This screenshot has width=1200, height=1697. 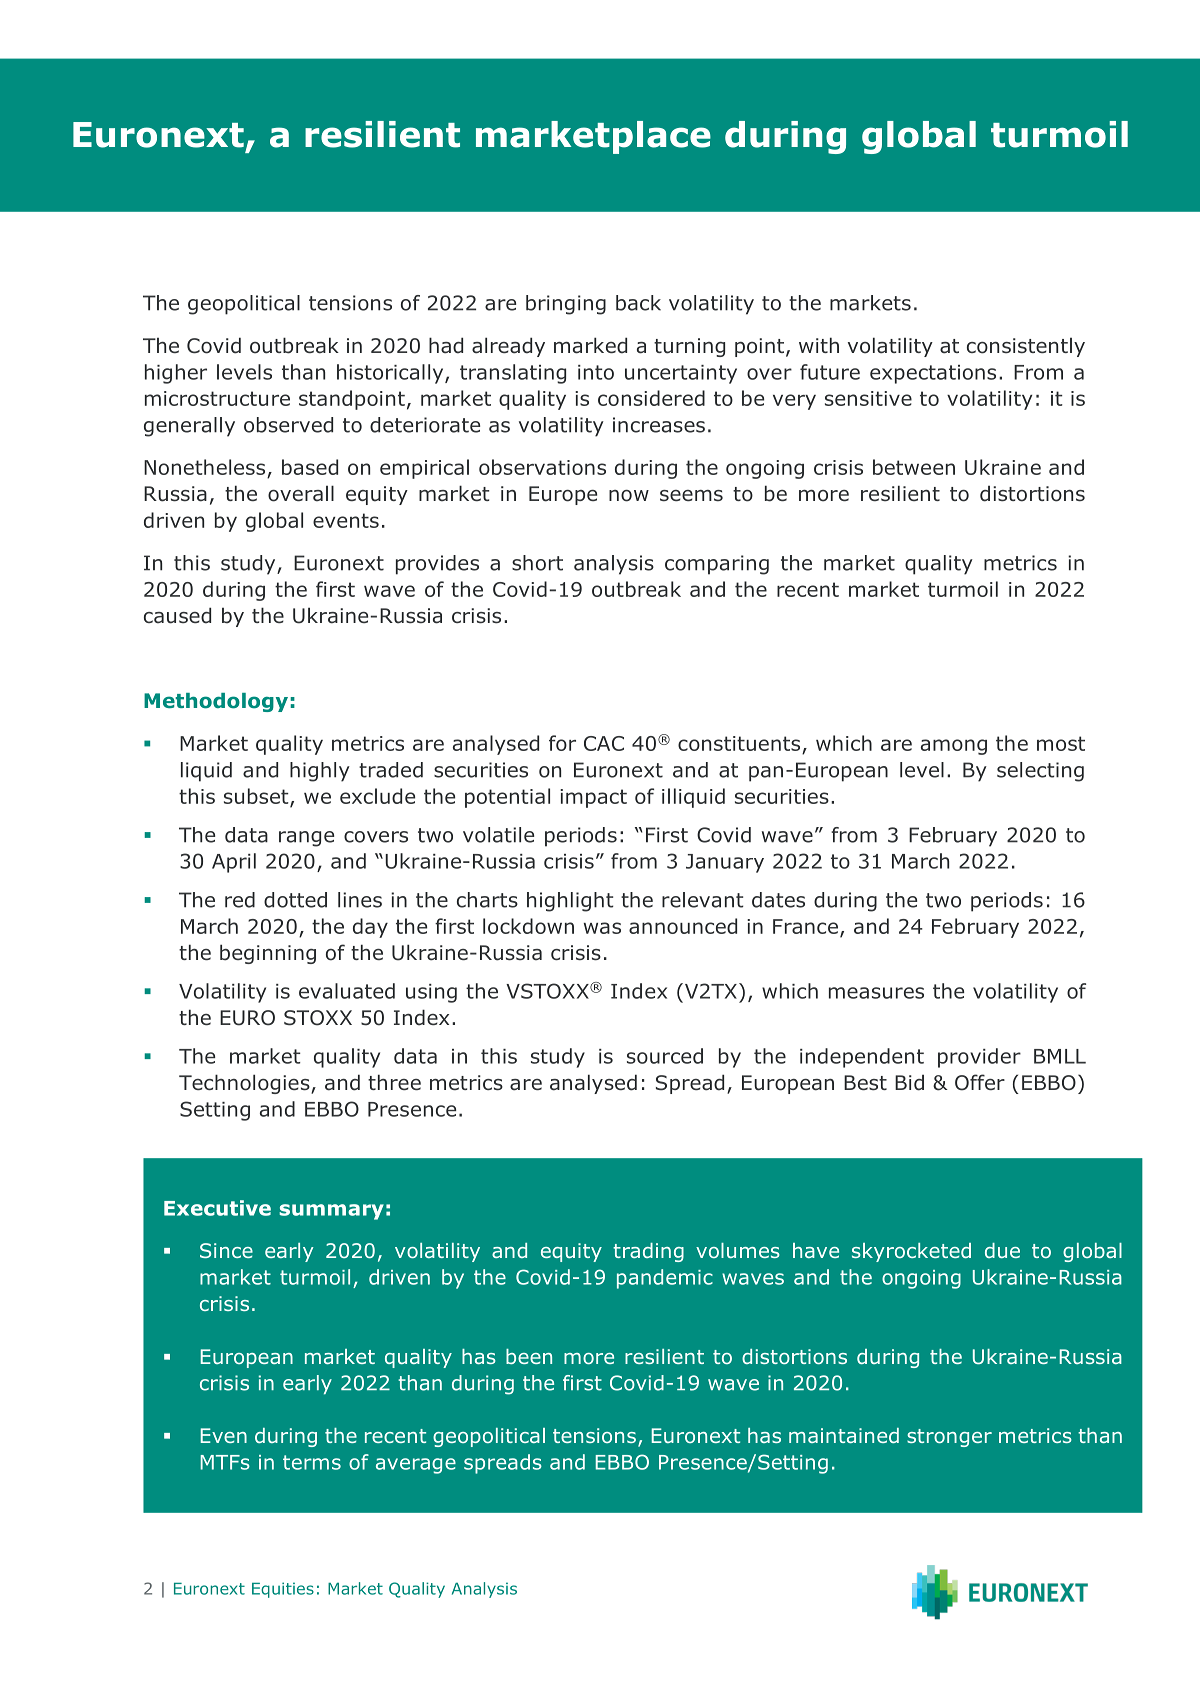 What do you see at coordinates (217, 398) in the screenshot?
I see `microstructure` at bounding box center [217, 398].
